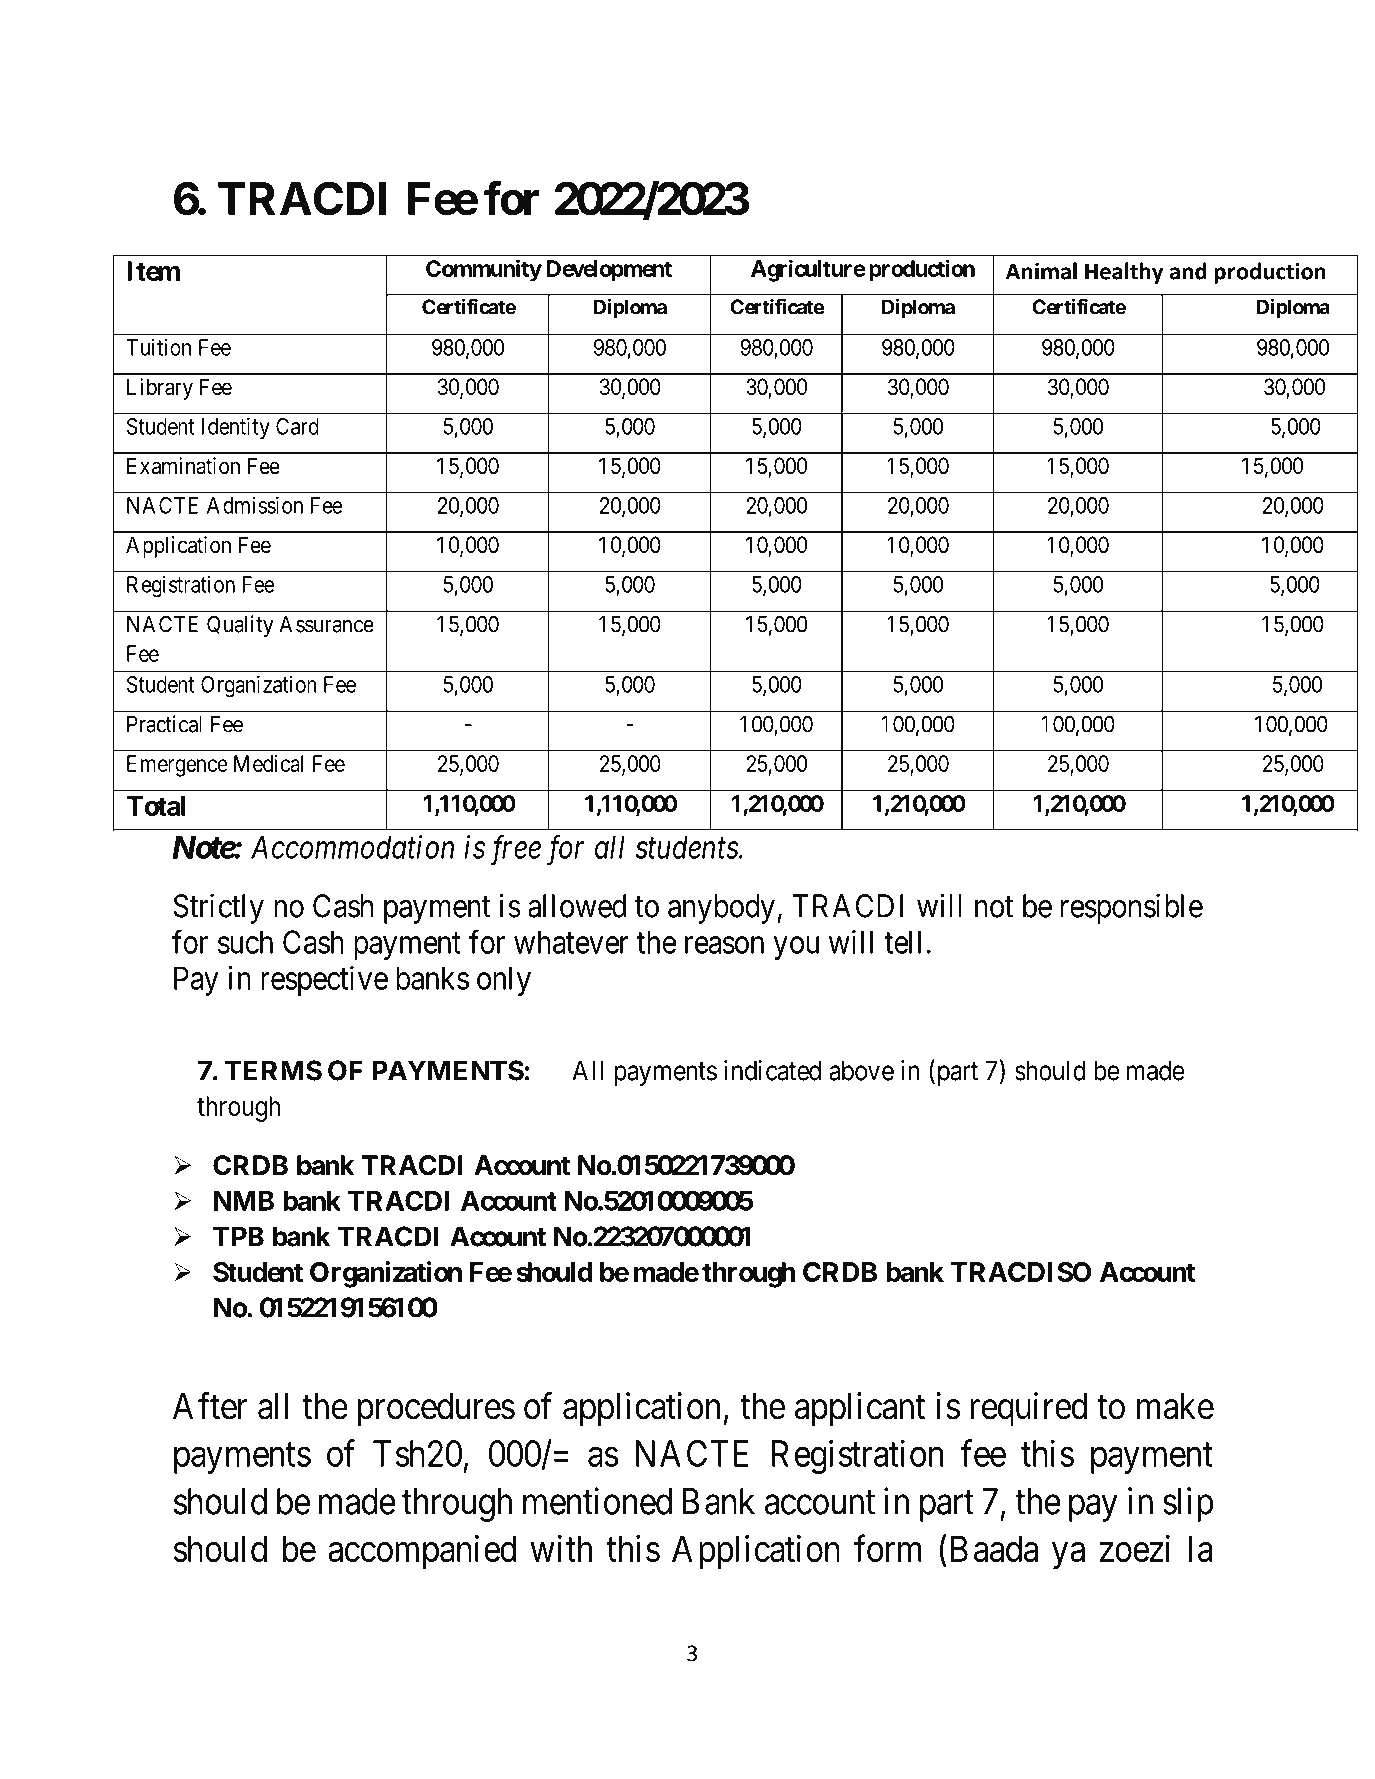 The height and width of the screenshot is (1779, 1375). I want to click on accompanied, so click(422, 1552).
